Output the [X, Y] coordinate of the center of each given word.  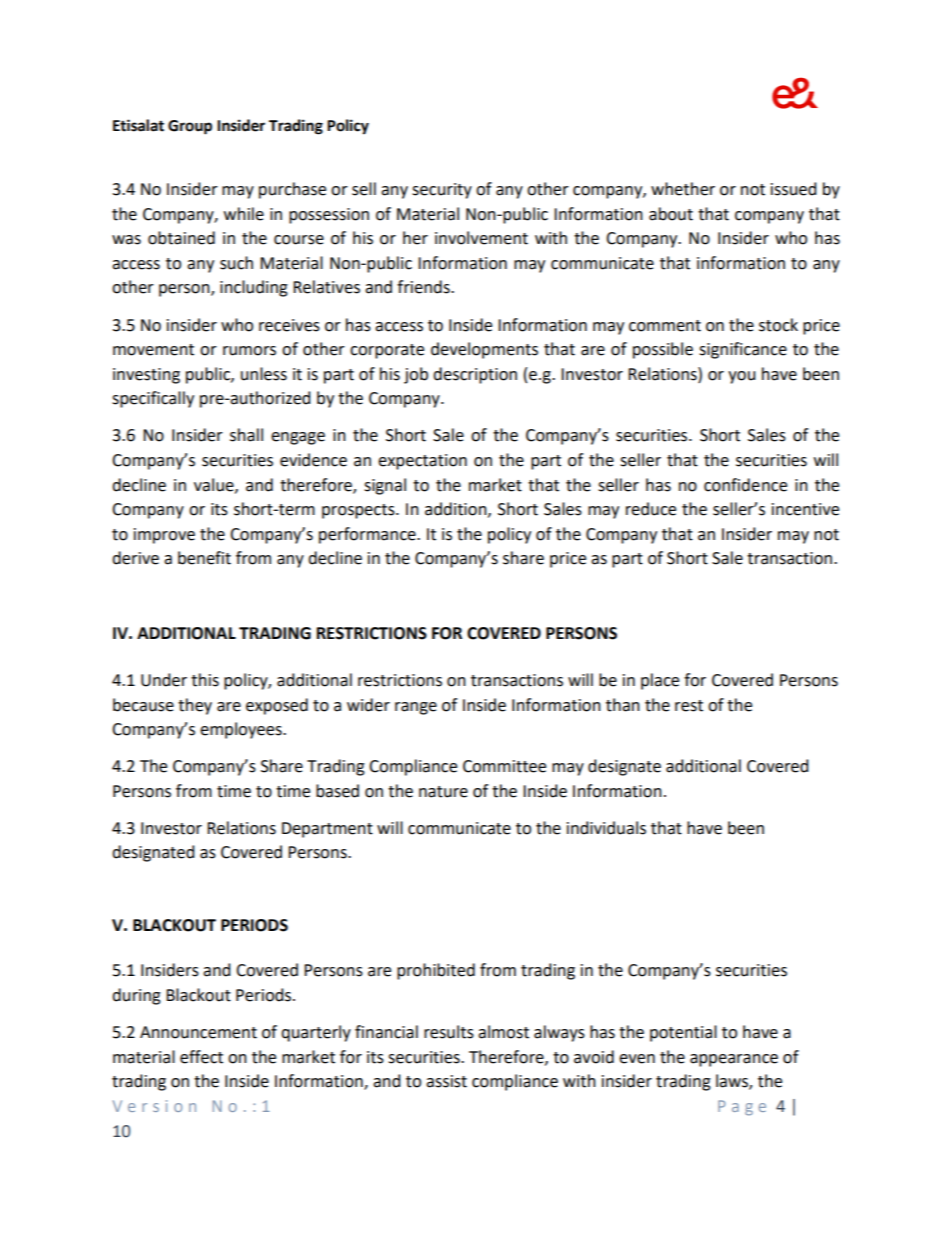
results [449, 1032]
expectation [422, 462]
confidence [745, 485]
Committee [504, 766]
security [442, 191]
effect [201, 1057]
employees [242, 730]
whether [683, 189]
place [660, 681]
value [215, 485]
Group [190, 127]
